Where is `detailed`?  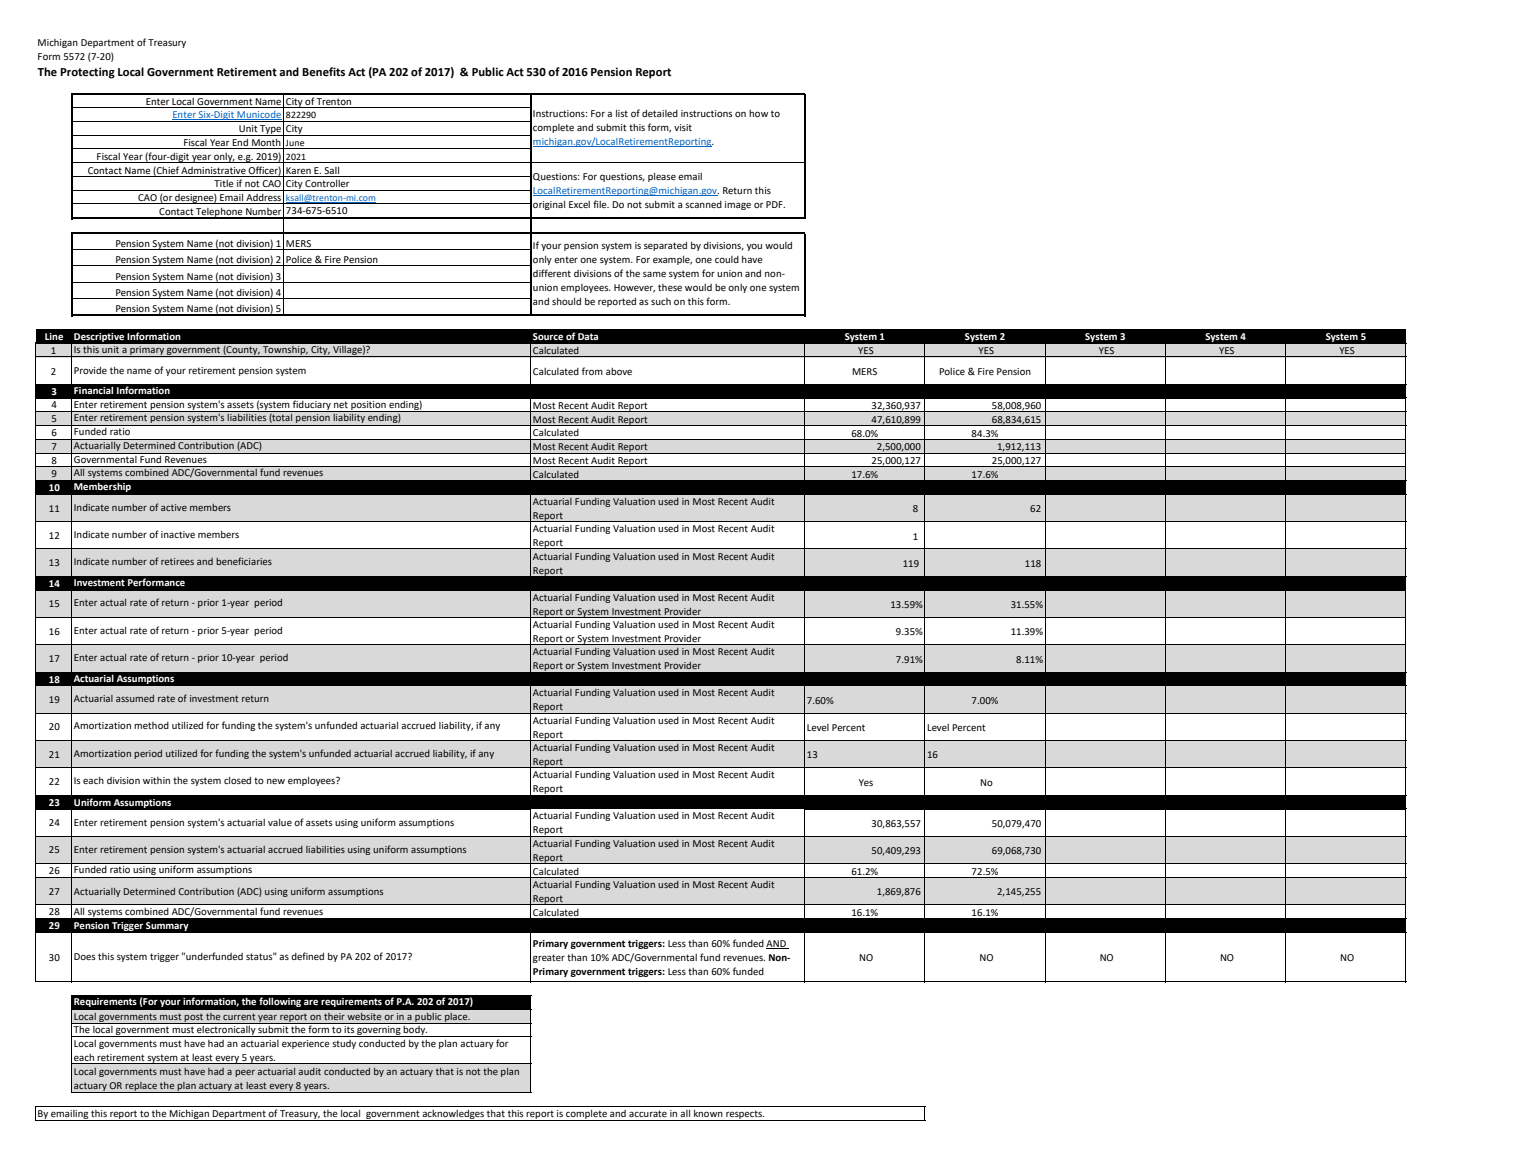
detailed is located at coordinates (660, 113).
